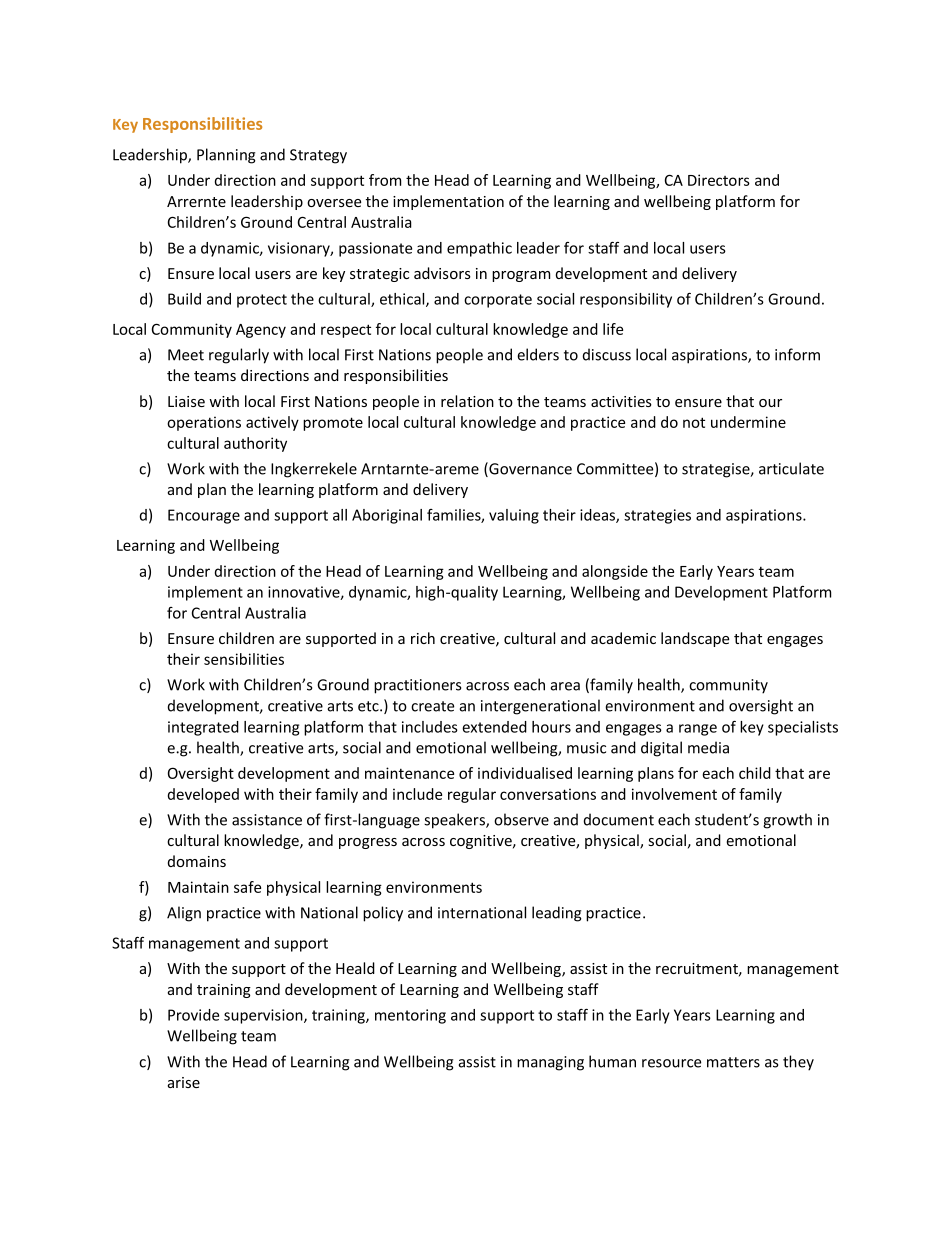 The image size is (952, 1233). I want to click on Strategy, so click(318, 156).
